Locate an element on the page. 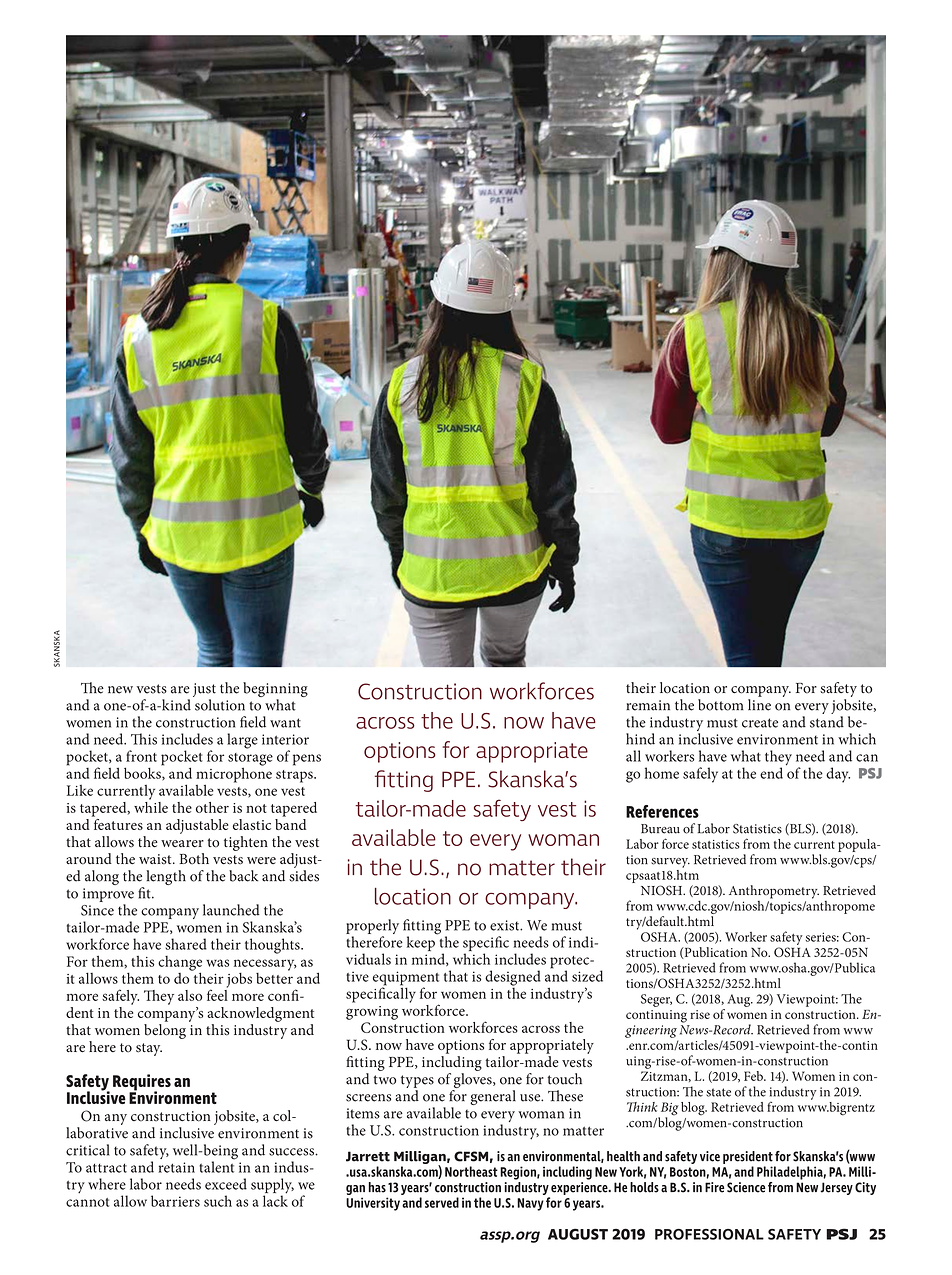  change is located at coordinates (180, 964).
